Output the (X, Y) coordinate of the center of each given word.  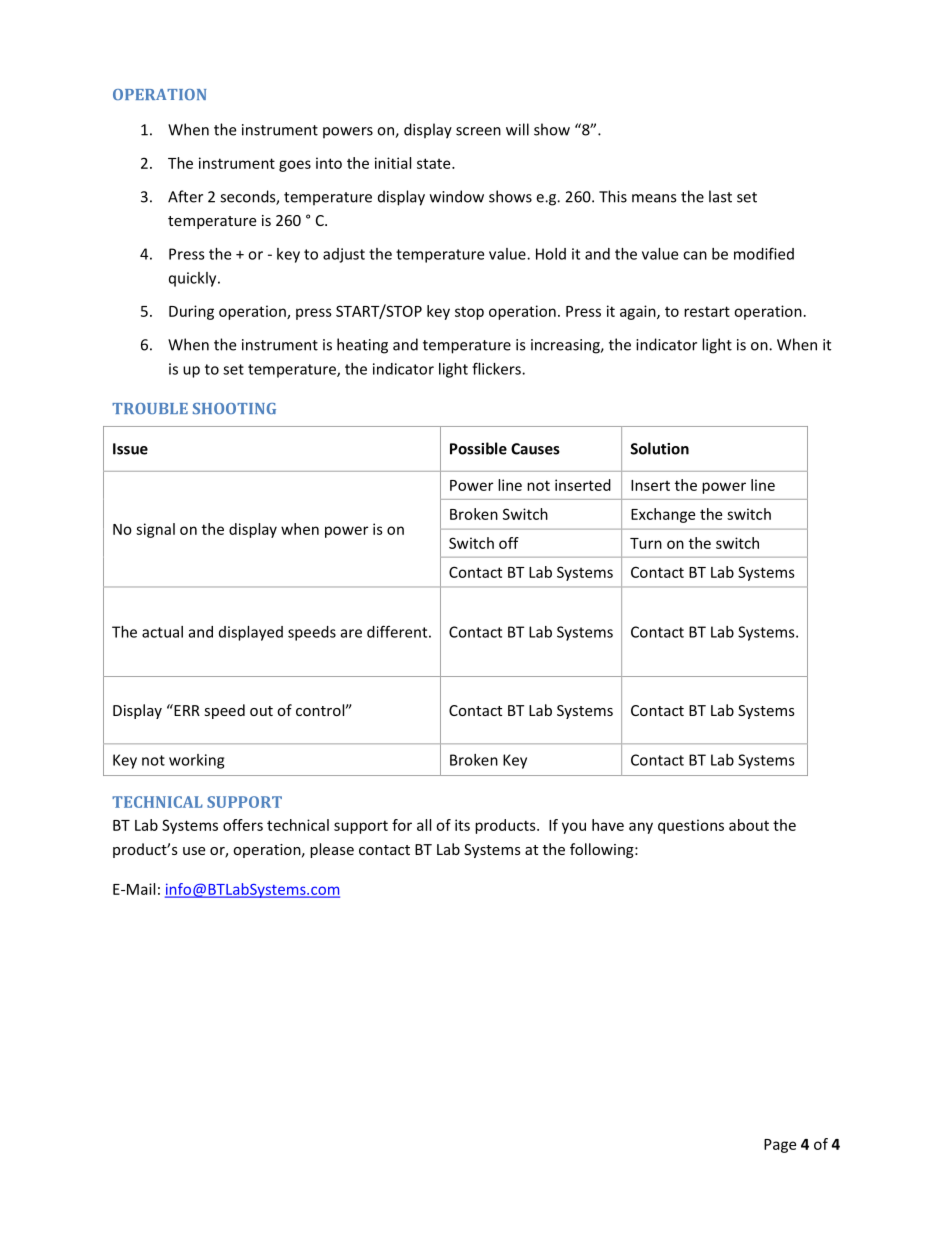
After (185, 196)
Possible (478, 448)
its (462, 825)
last (720, 196)
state (435, 163)
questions (691, 826)
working (196, 761)
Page (780, 1146)
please (332, 850)
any (641, 828)
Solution (659, 448)
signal (155, 530)
